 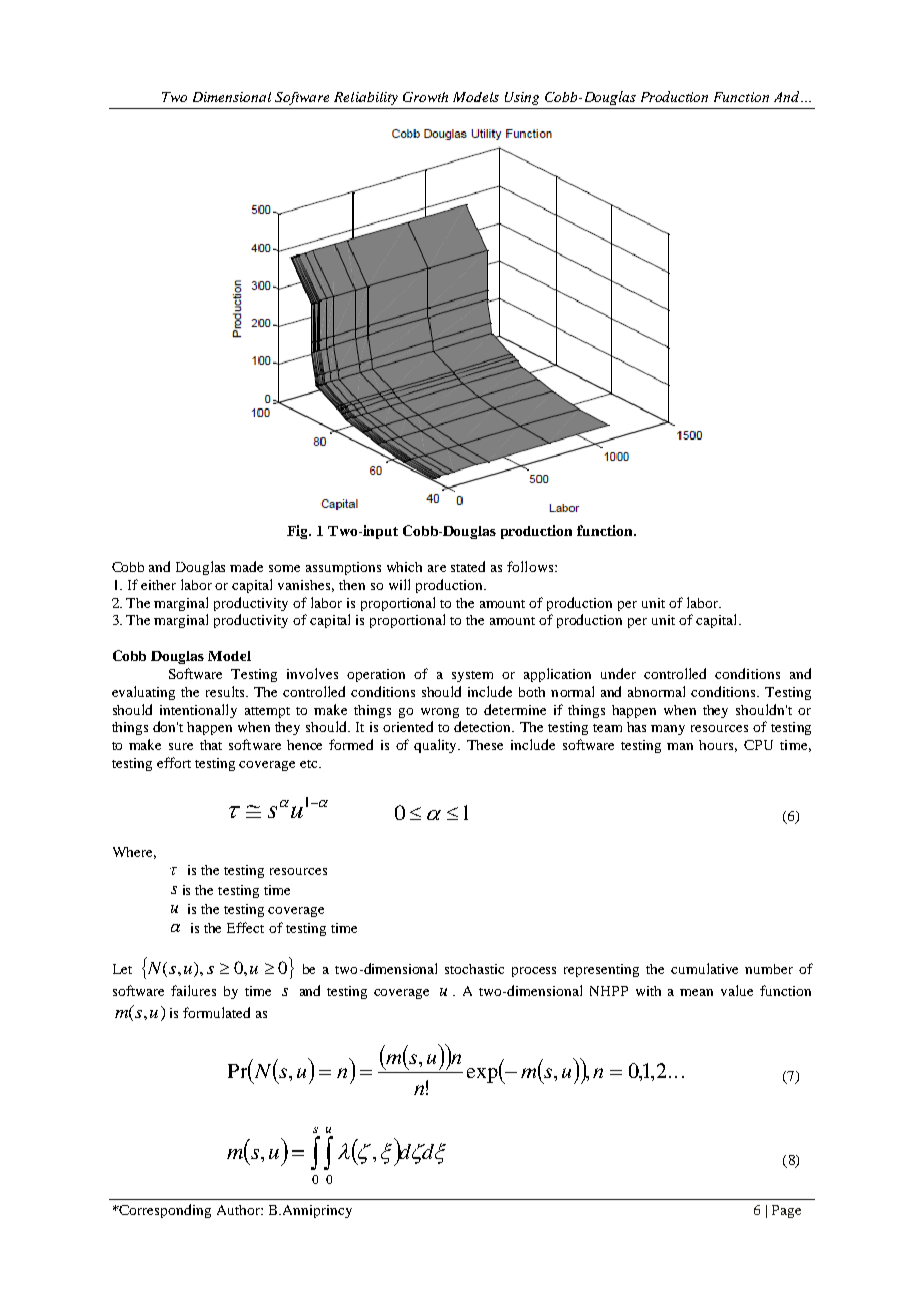 What do you see at coordinates (474, 969) in the document?
I see `stochastic` at bounding box center [474, 969].
